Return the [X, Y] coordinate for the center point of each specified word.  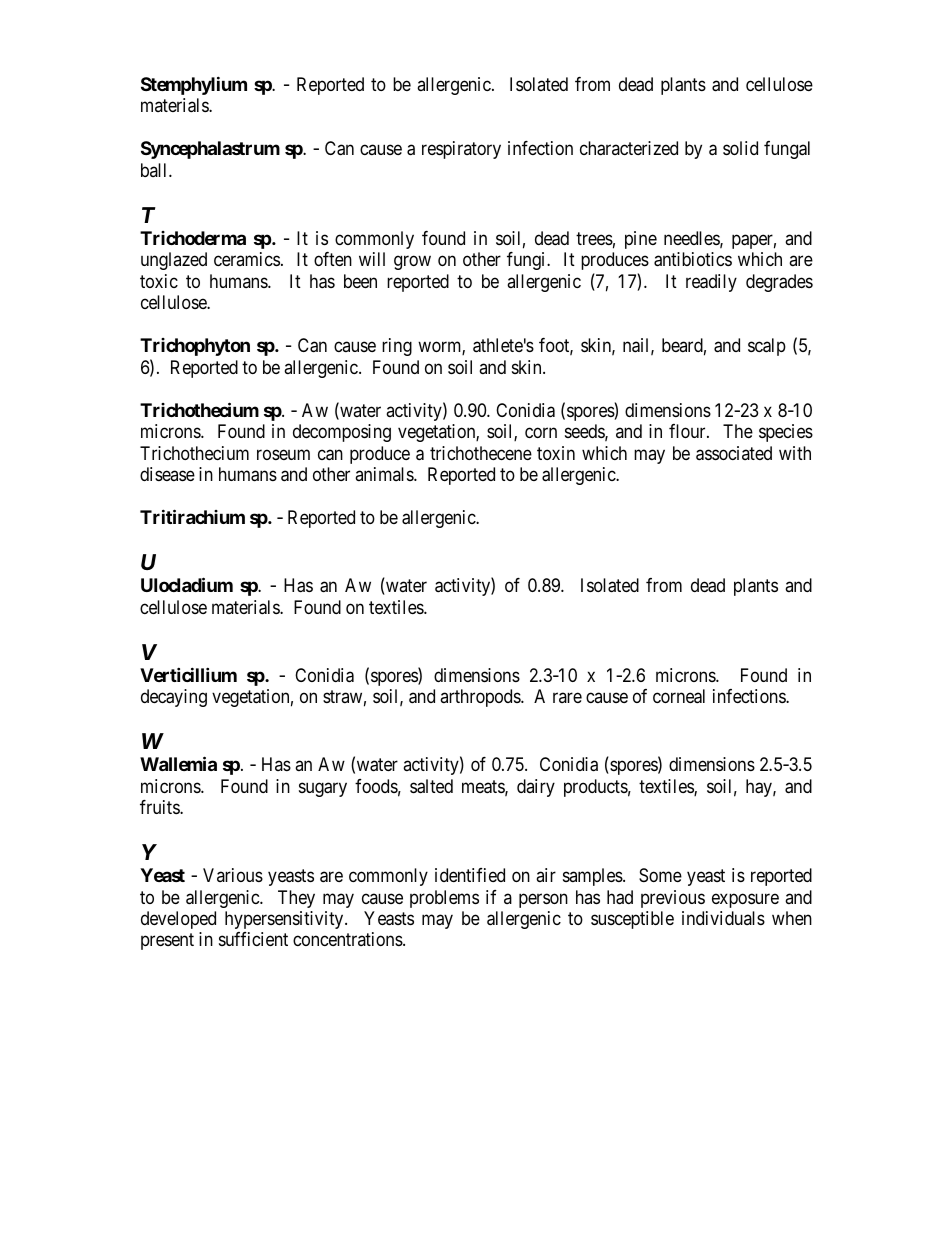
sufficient [253, 939]
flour [688, 431]
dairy [536, 788]
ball [155, 170]
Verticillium [188, 674]
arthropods [481, 698]
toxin [556, 453]
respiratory [461, 150]
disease [167, 474]
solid [740, 148]
